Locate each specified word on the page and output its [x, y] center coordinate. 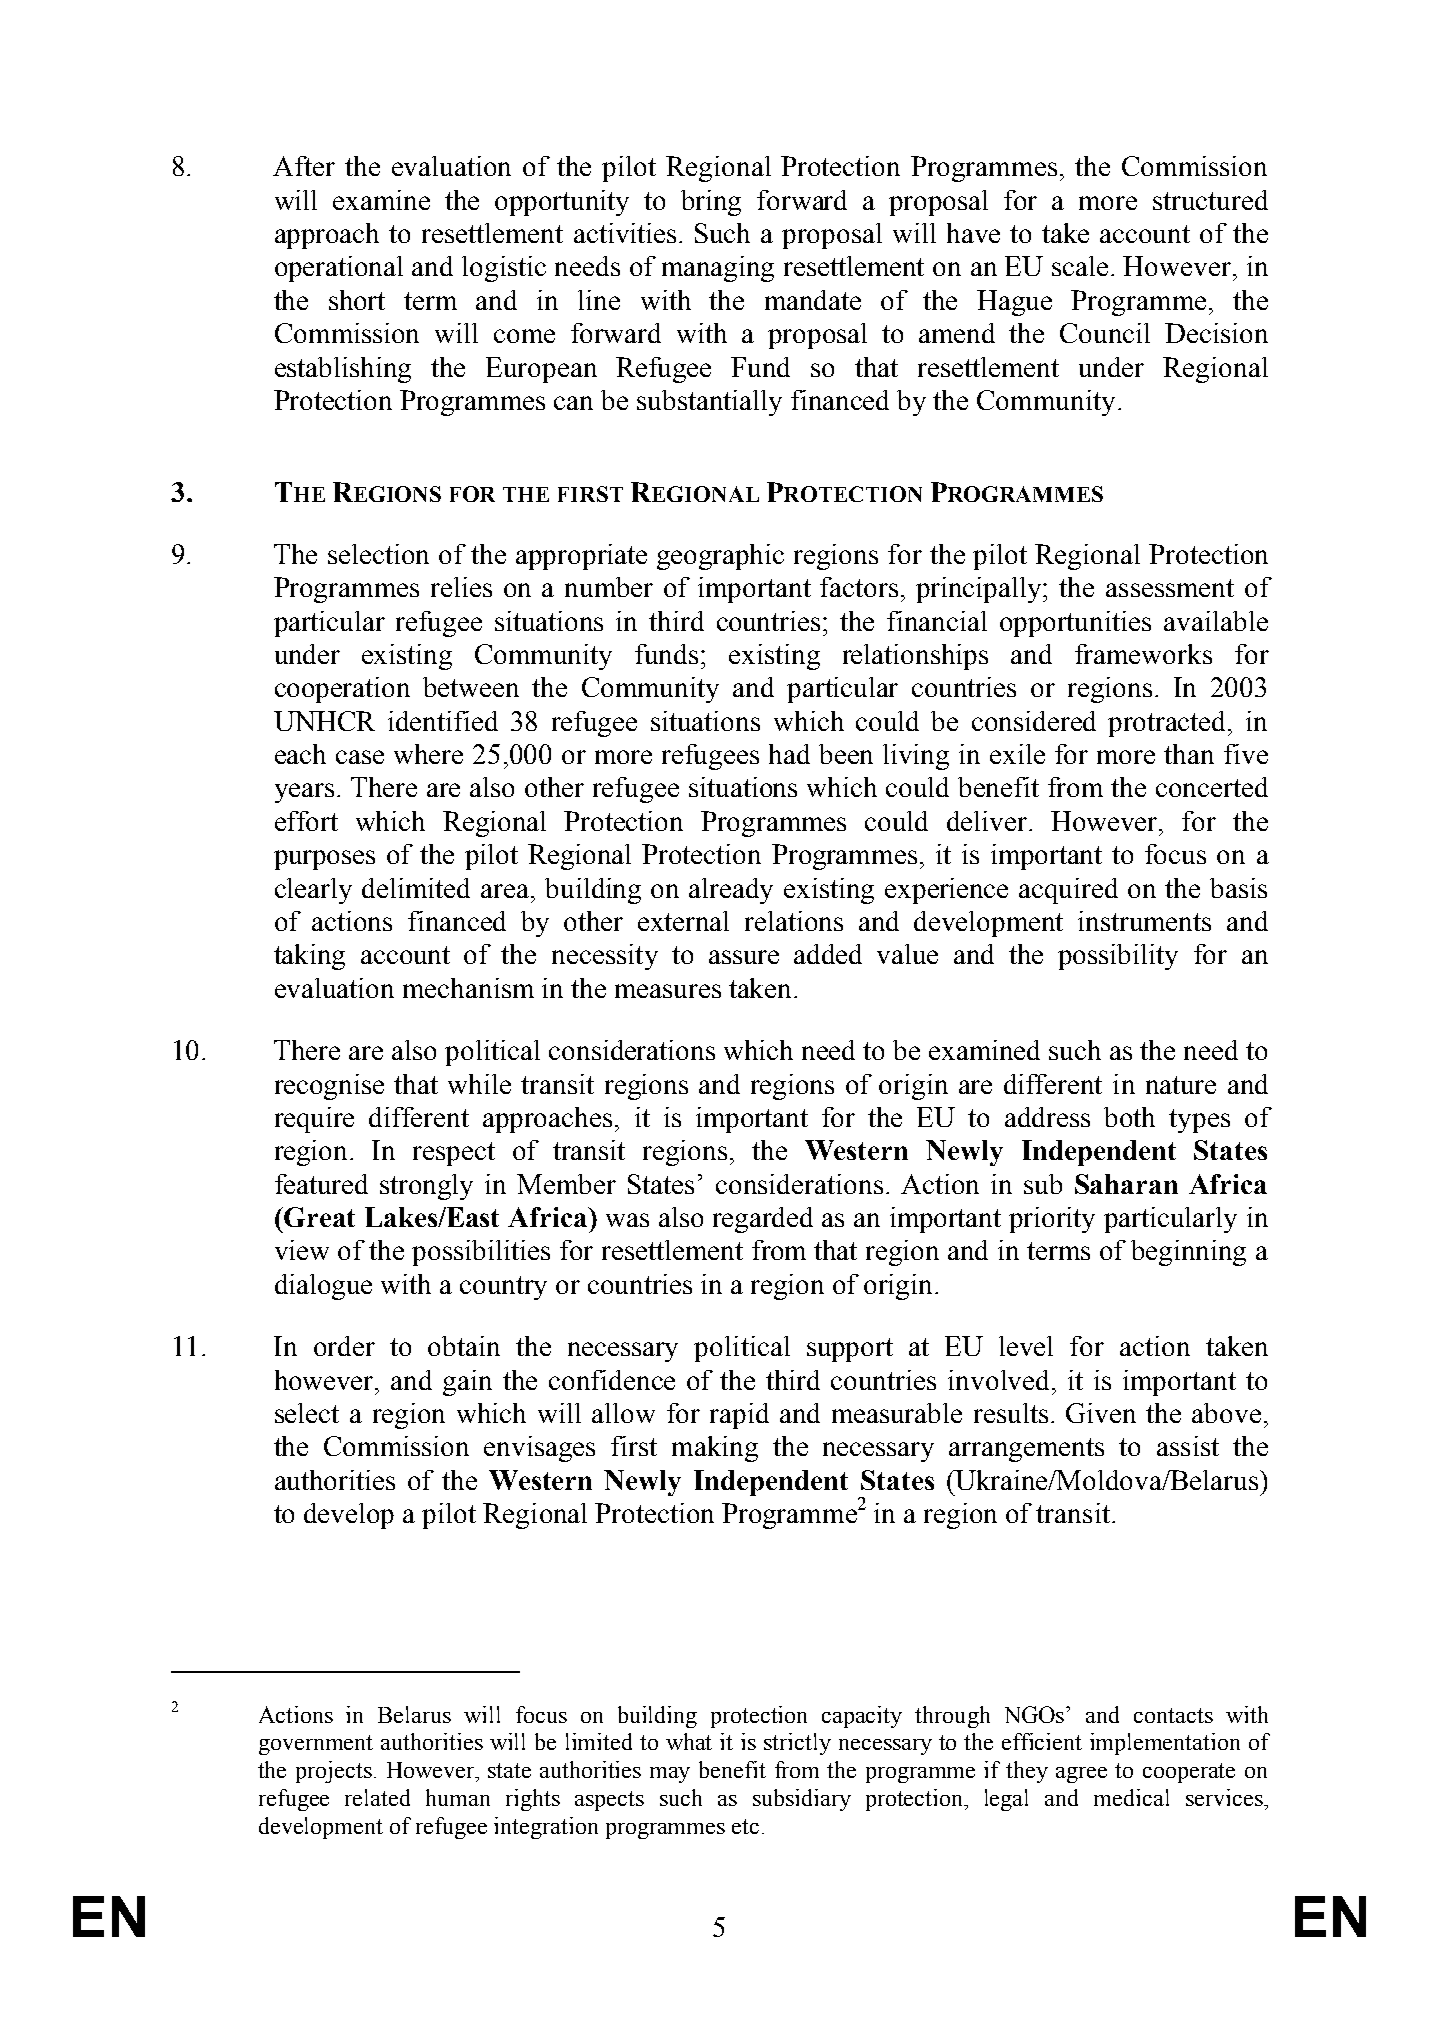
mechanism [468, 988]
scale [1080, 266]
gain [467, 1383]
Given [1101, 1413]
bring [711, 203]
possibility [1118, 957]
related [377, 1797]
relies [461, 587]
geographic [720, 557]
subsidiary [802, 1800]
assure [744, 957]
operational [339, 269]
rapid [739, 1416]
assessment [1170, 588]
